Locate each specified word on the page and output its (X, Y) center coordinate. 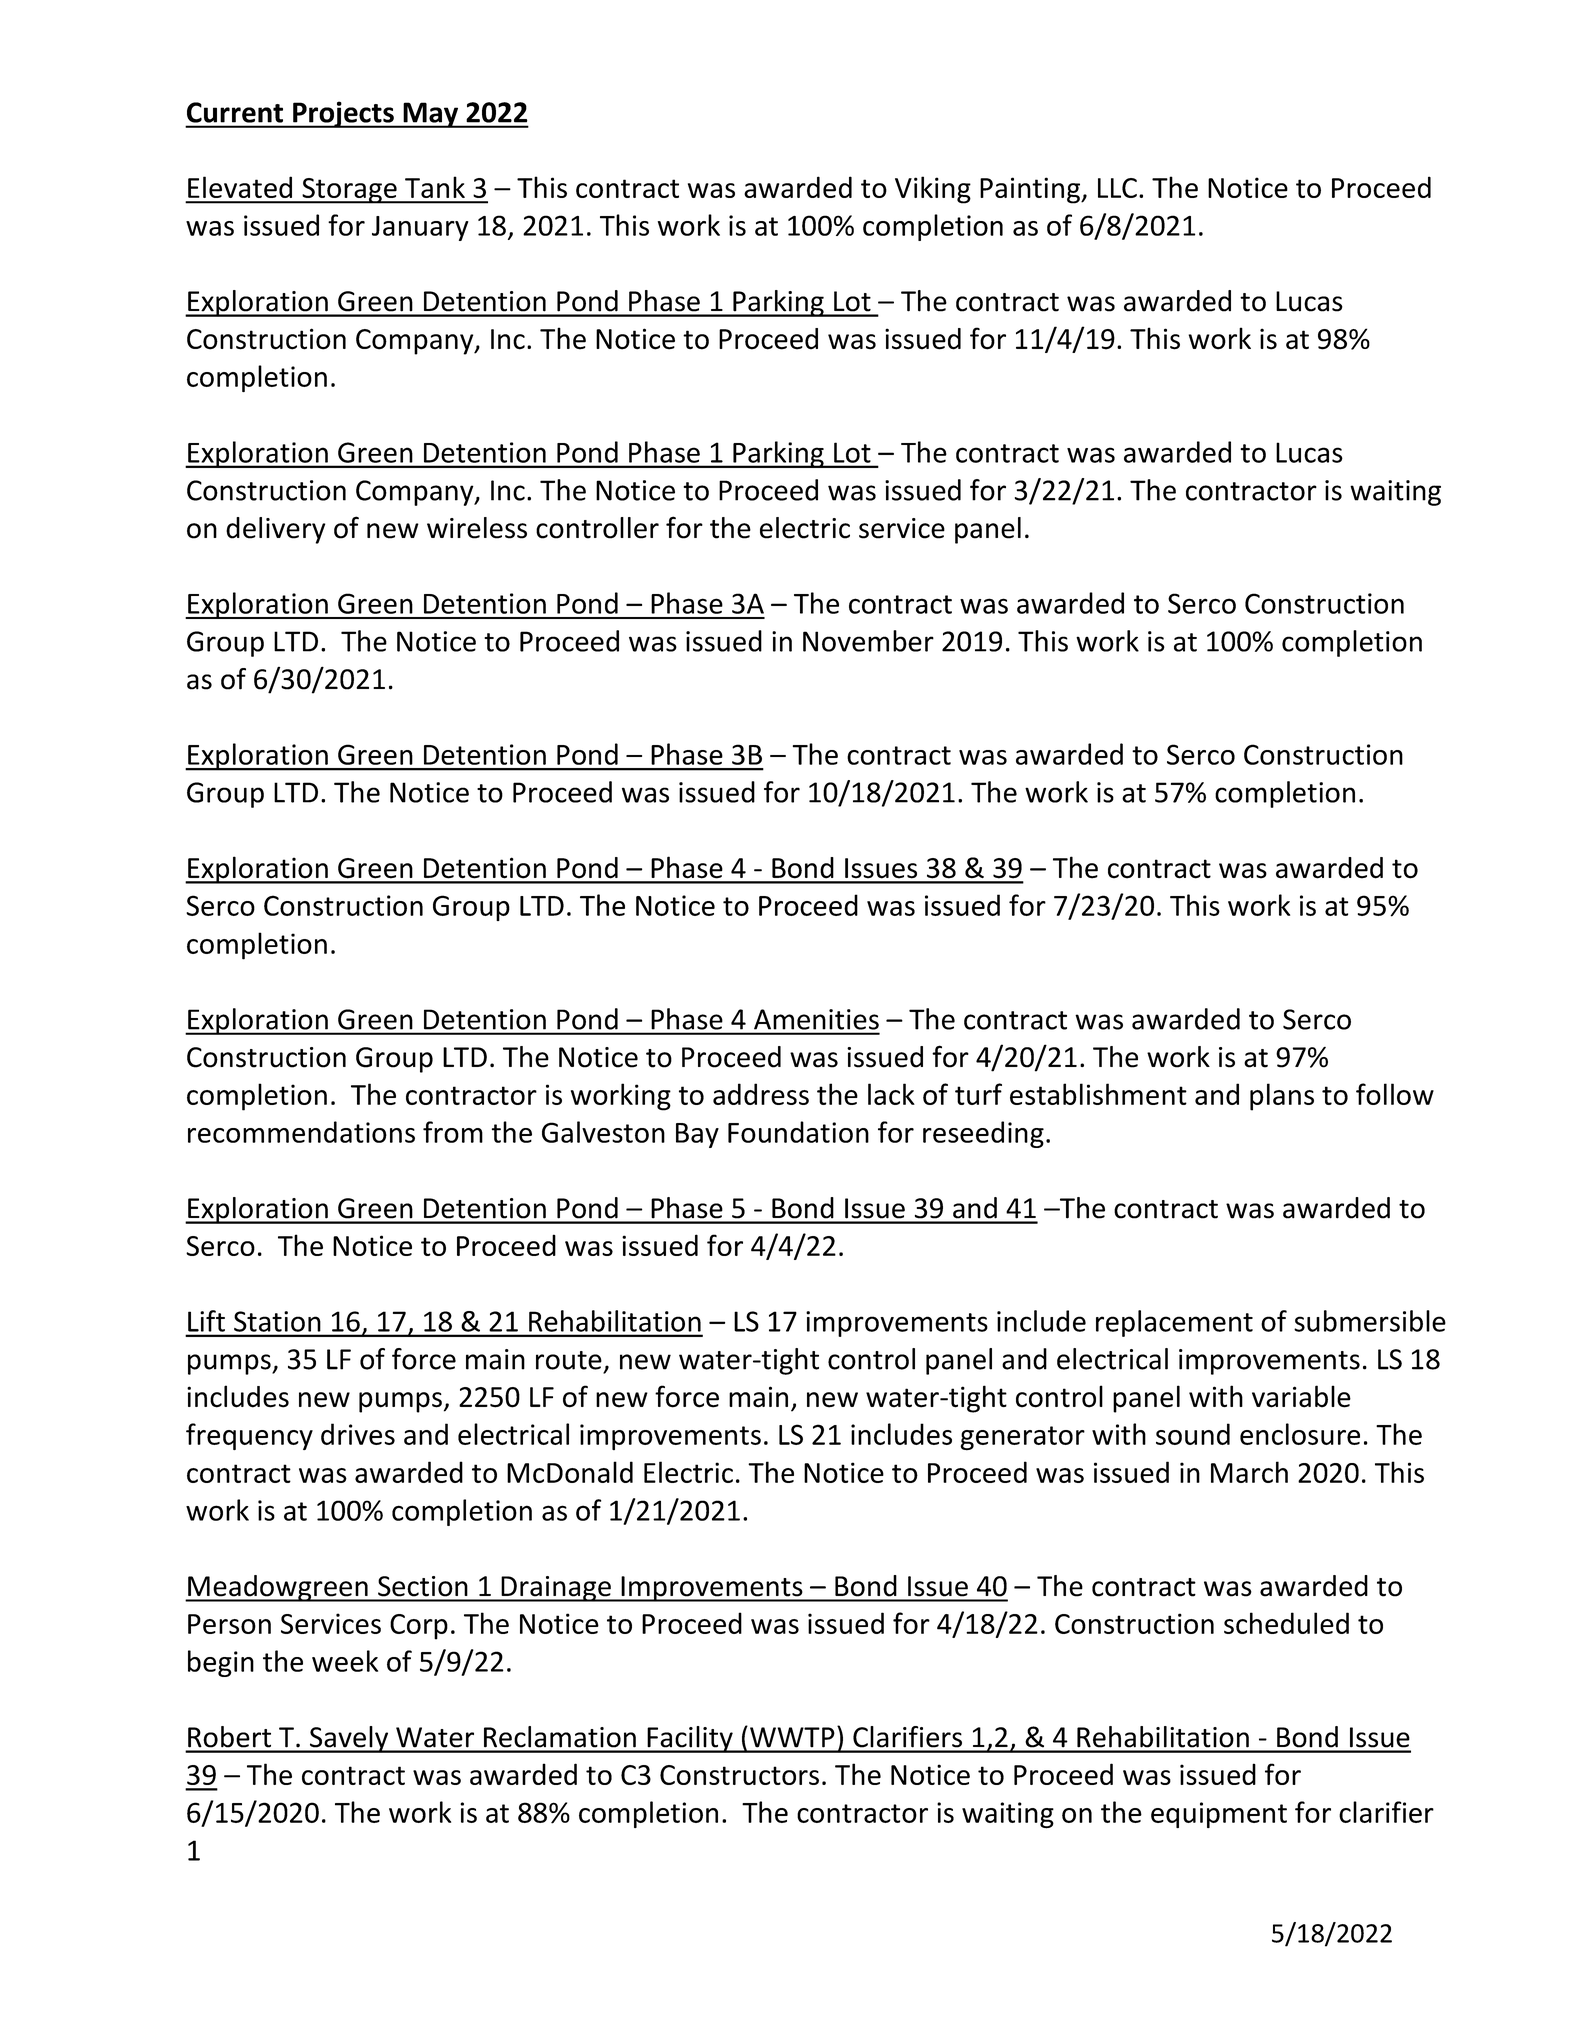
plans (1282, 1097)
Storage (349, 191)
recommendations (301, 1132)
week (345, 1661)
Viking (933, 190)
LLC (1117, 188)
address (761, 1094)
